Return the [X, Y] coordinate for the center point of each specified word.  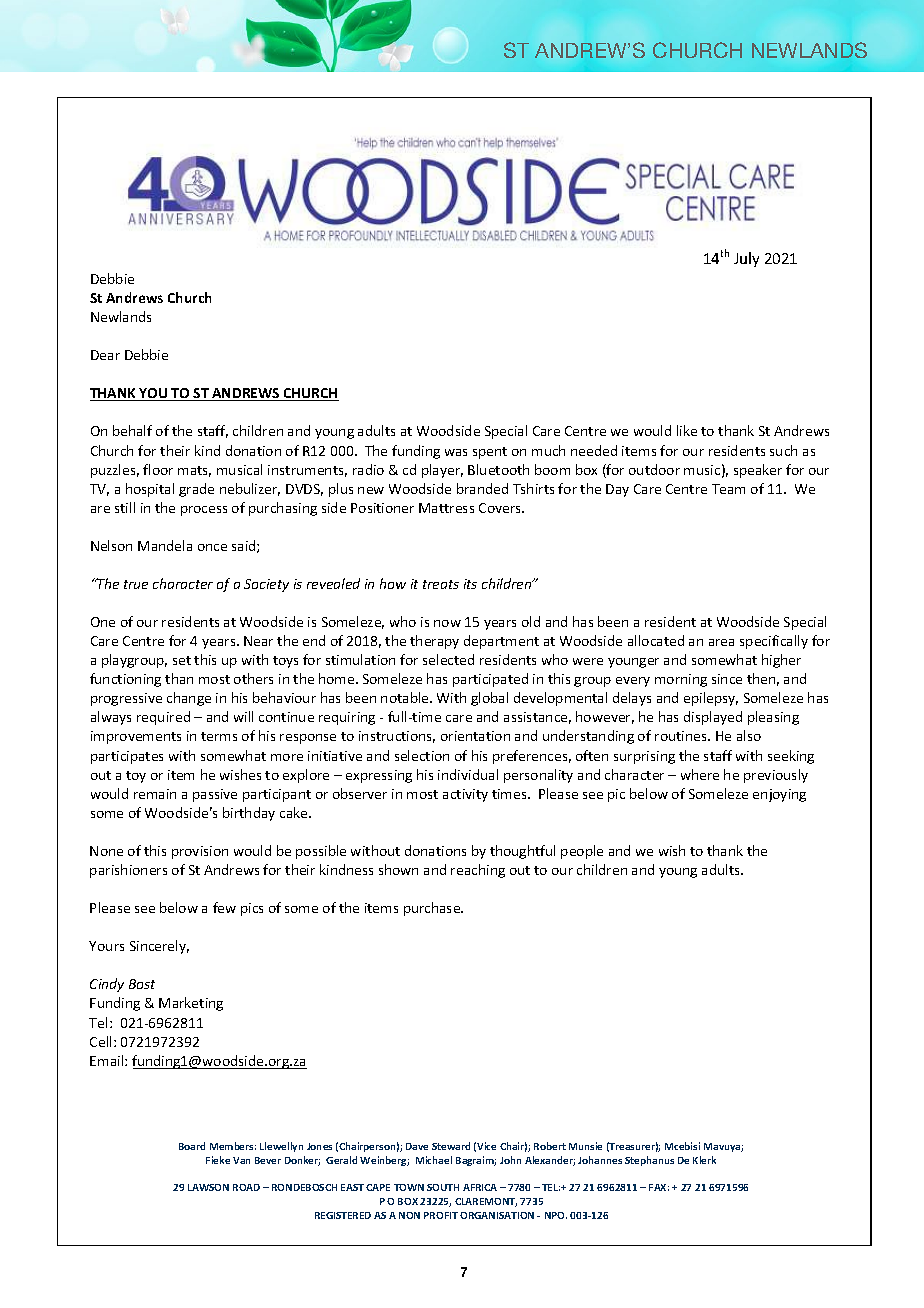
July [746, 259]
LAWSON [208, 1187]
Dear [105, 355]
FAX [659, 1187]
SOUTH [443, 1187]
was [456, 452]
